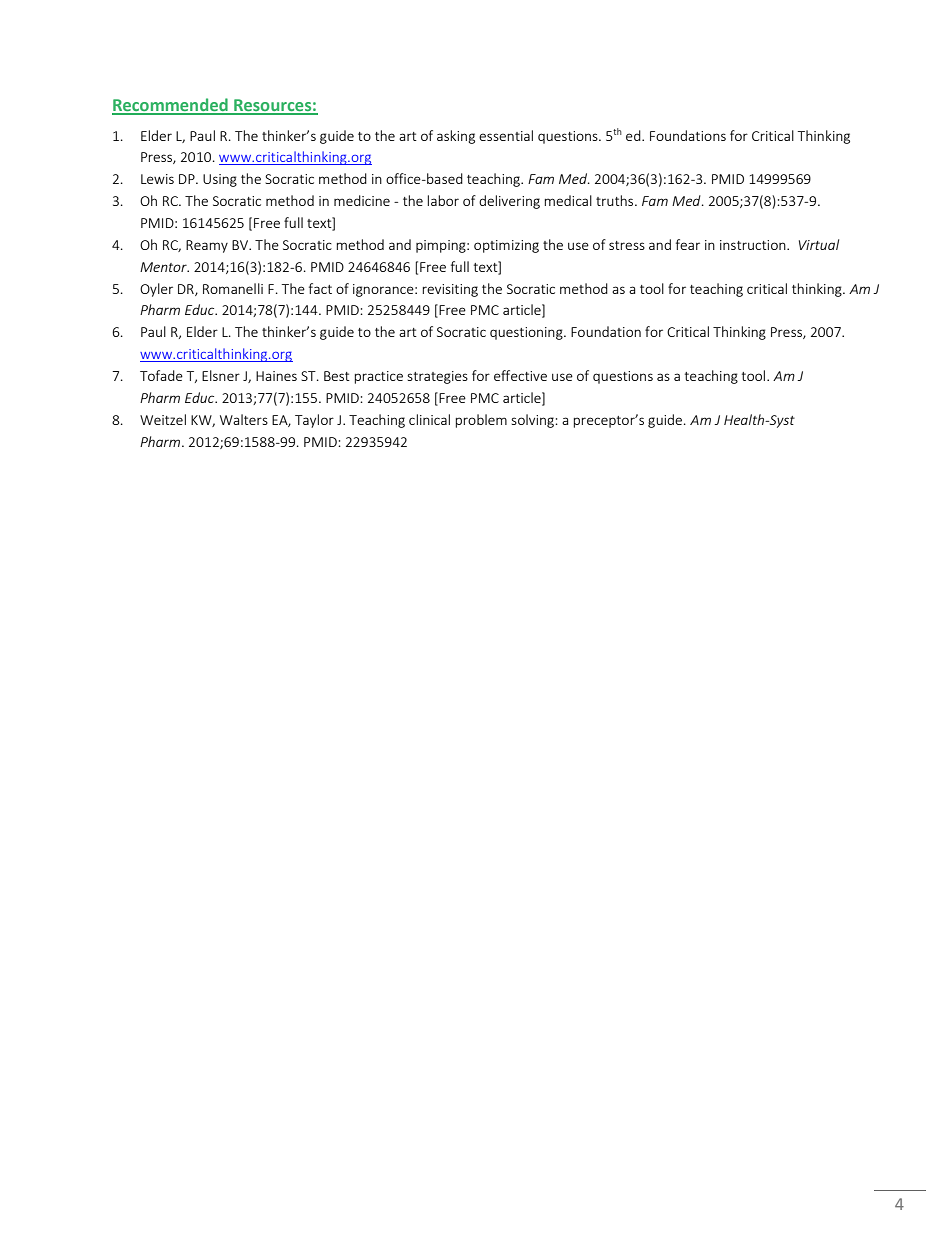  What do you see at coordinates (244, 419) in the screenshot?
I see `Walters` at bounding box center [244, 419].
